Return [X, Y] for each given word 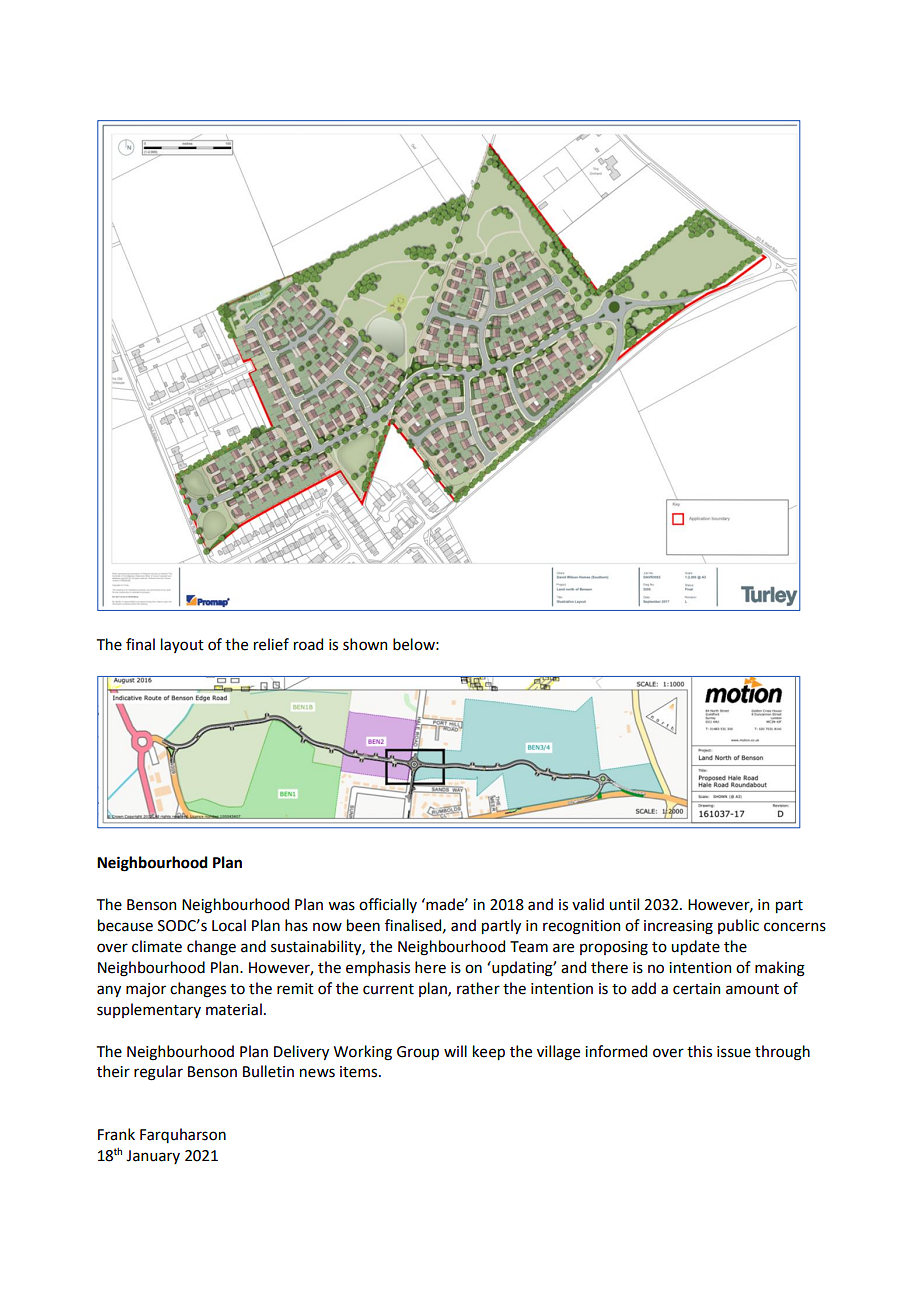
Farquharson [183, 1135]
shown [365, 644]
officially [388, 905]
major [146, 990]
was [341, 906]
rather [478, 988]
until [624, 904]
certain [696, 989]
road [308, 644]
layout [182, 645]
